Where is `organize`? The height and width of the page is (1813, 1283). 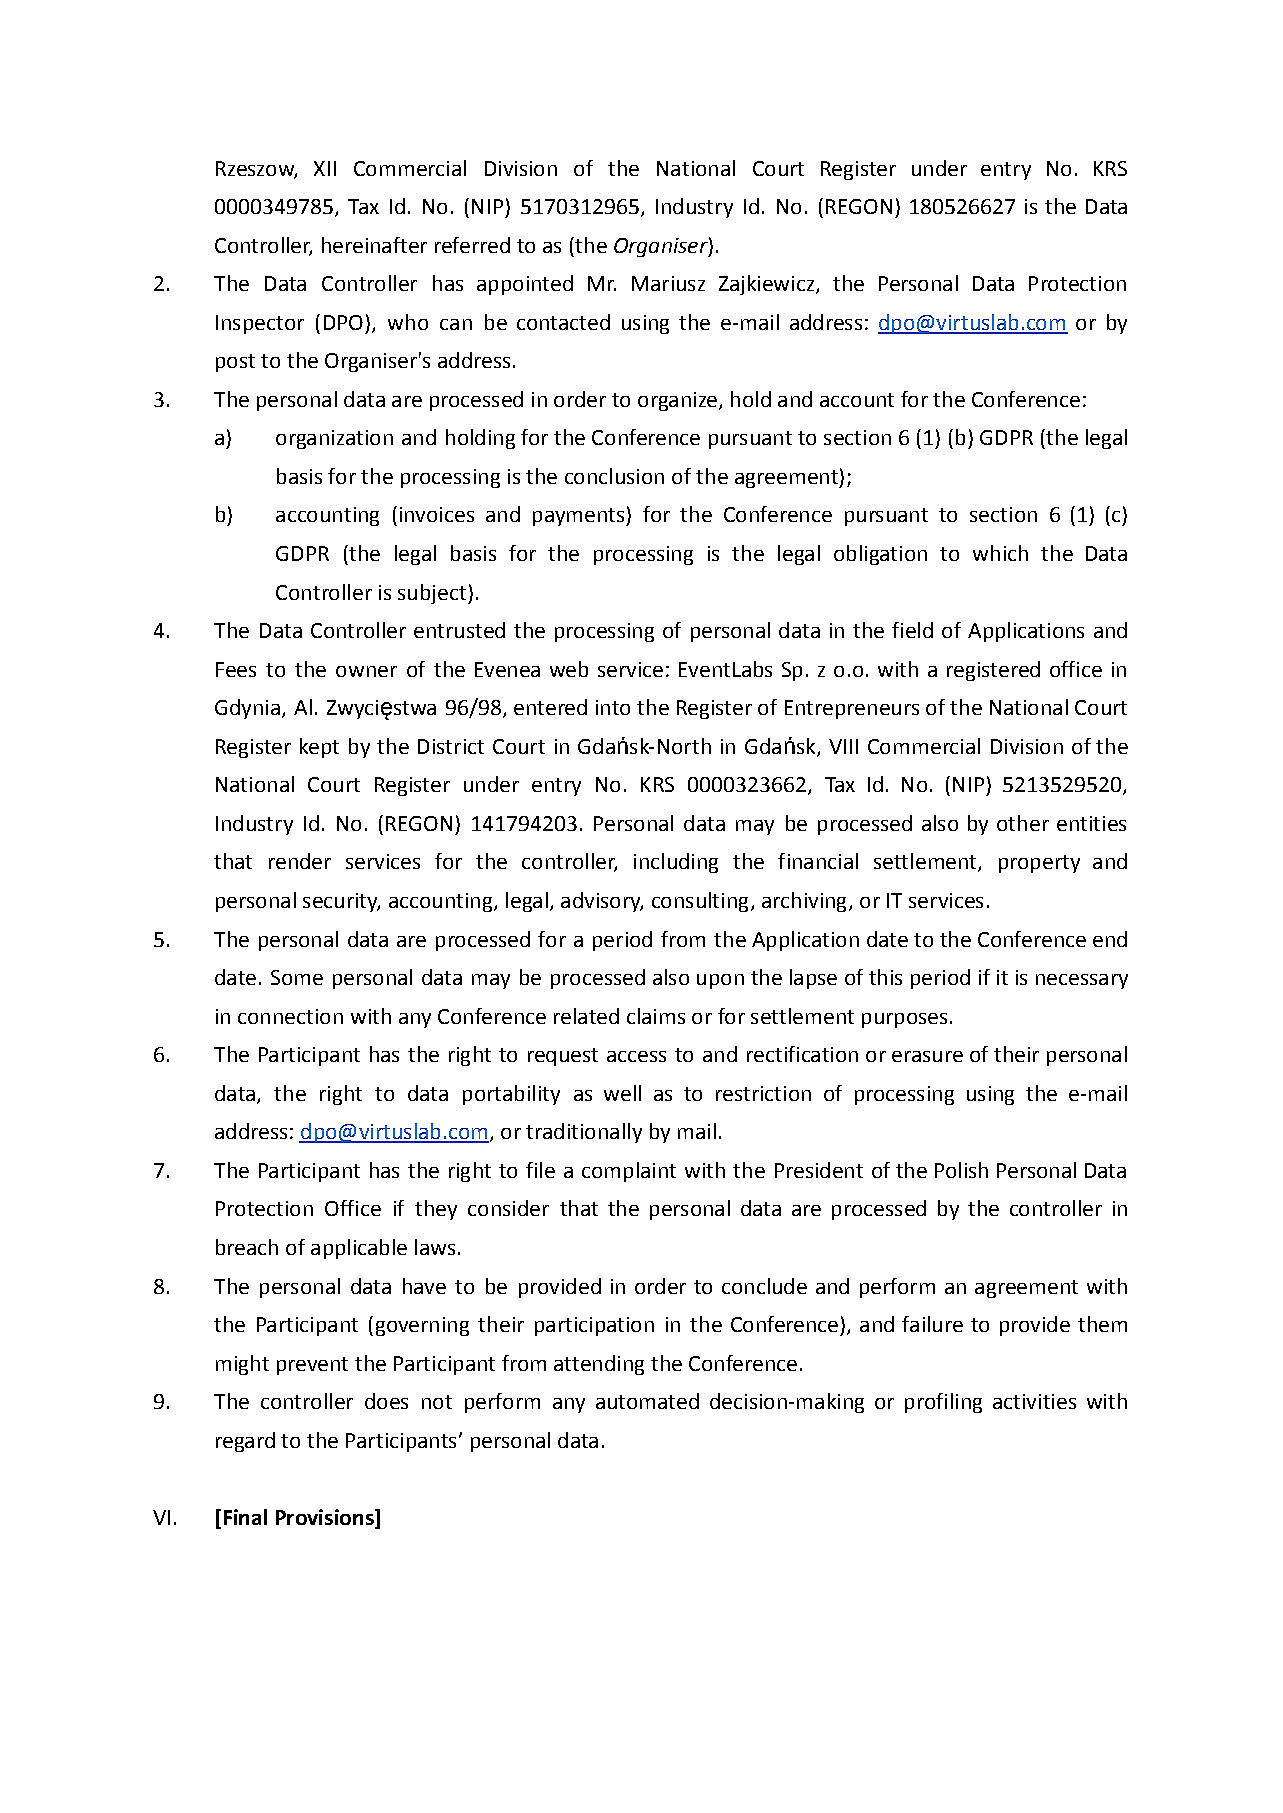
organize is located at coordinates (677, 401).
